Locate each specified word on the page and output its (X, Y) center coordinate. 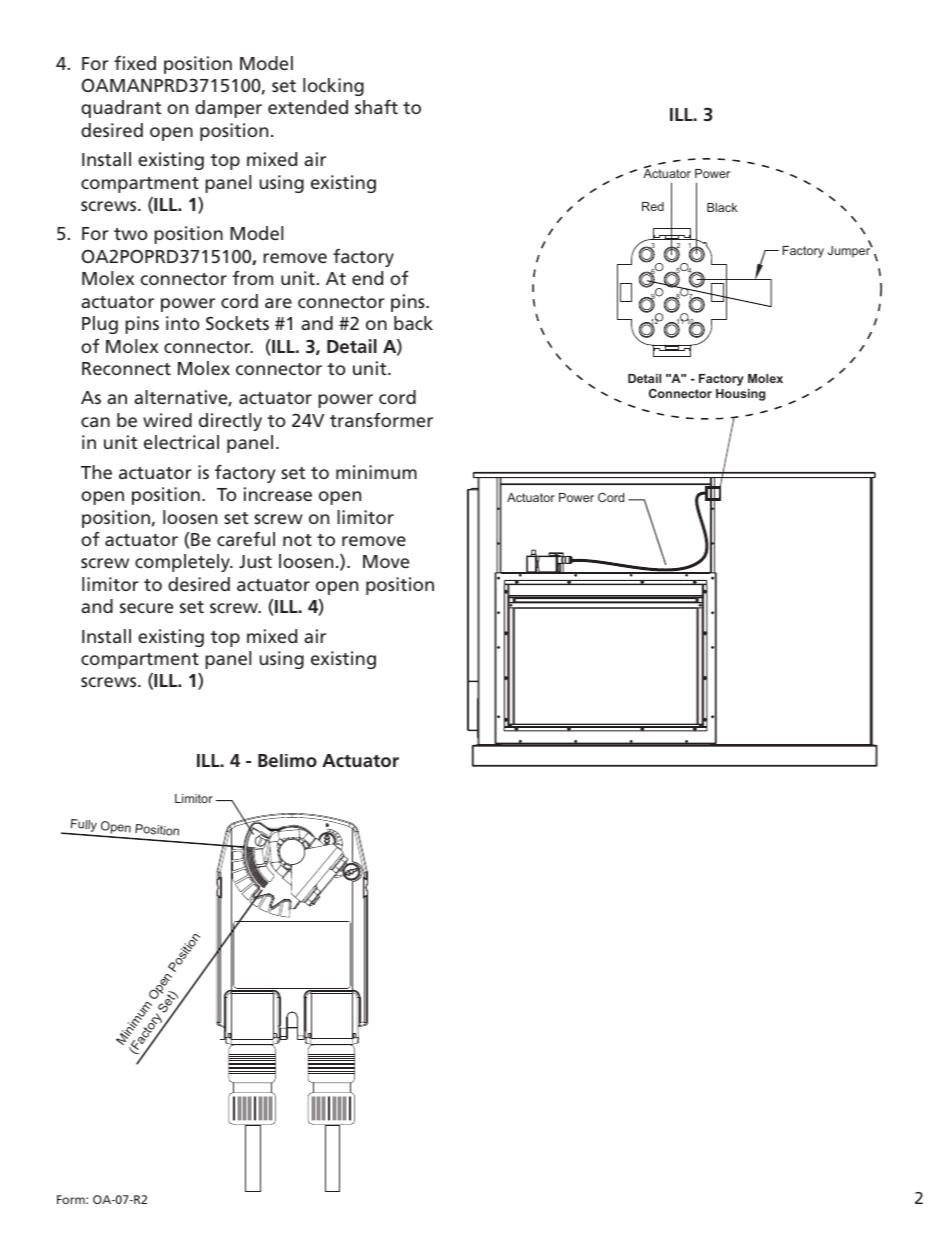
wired (167, 420)
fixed (135, 63)
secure (146, 608)
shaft (376, 107)
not (297, 540)
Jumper (850, 251)
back (413, 323)
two (131, 234)
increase (278, 494)
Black (722, 207)
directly (230, 422)
